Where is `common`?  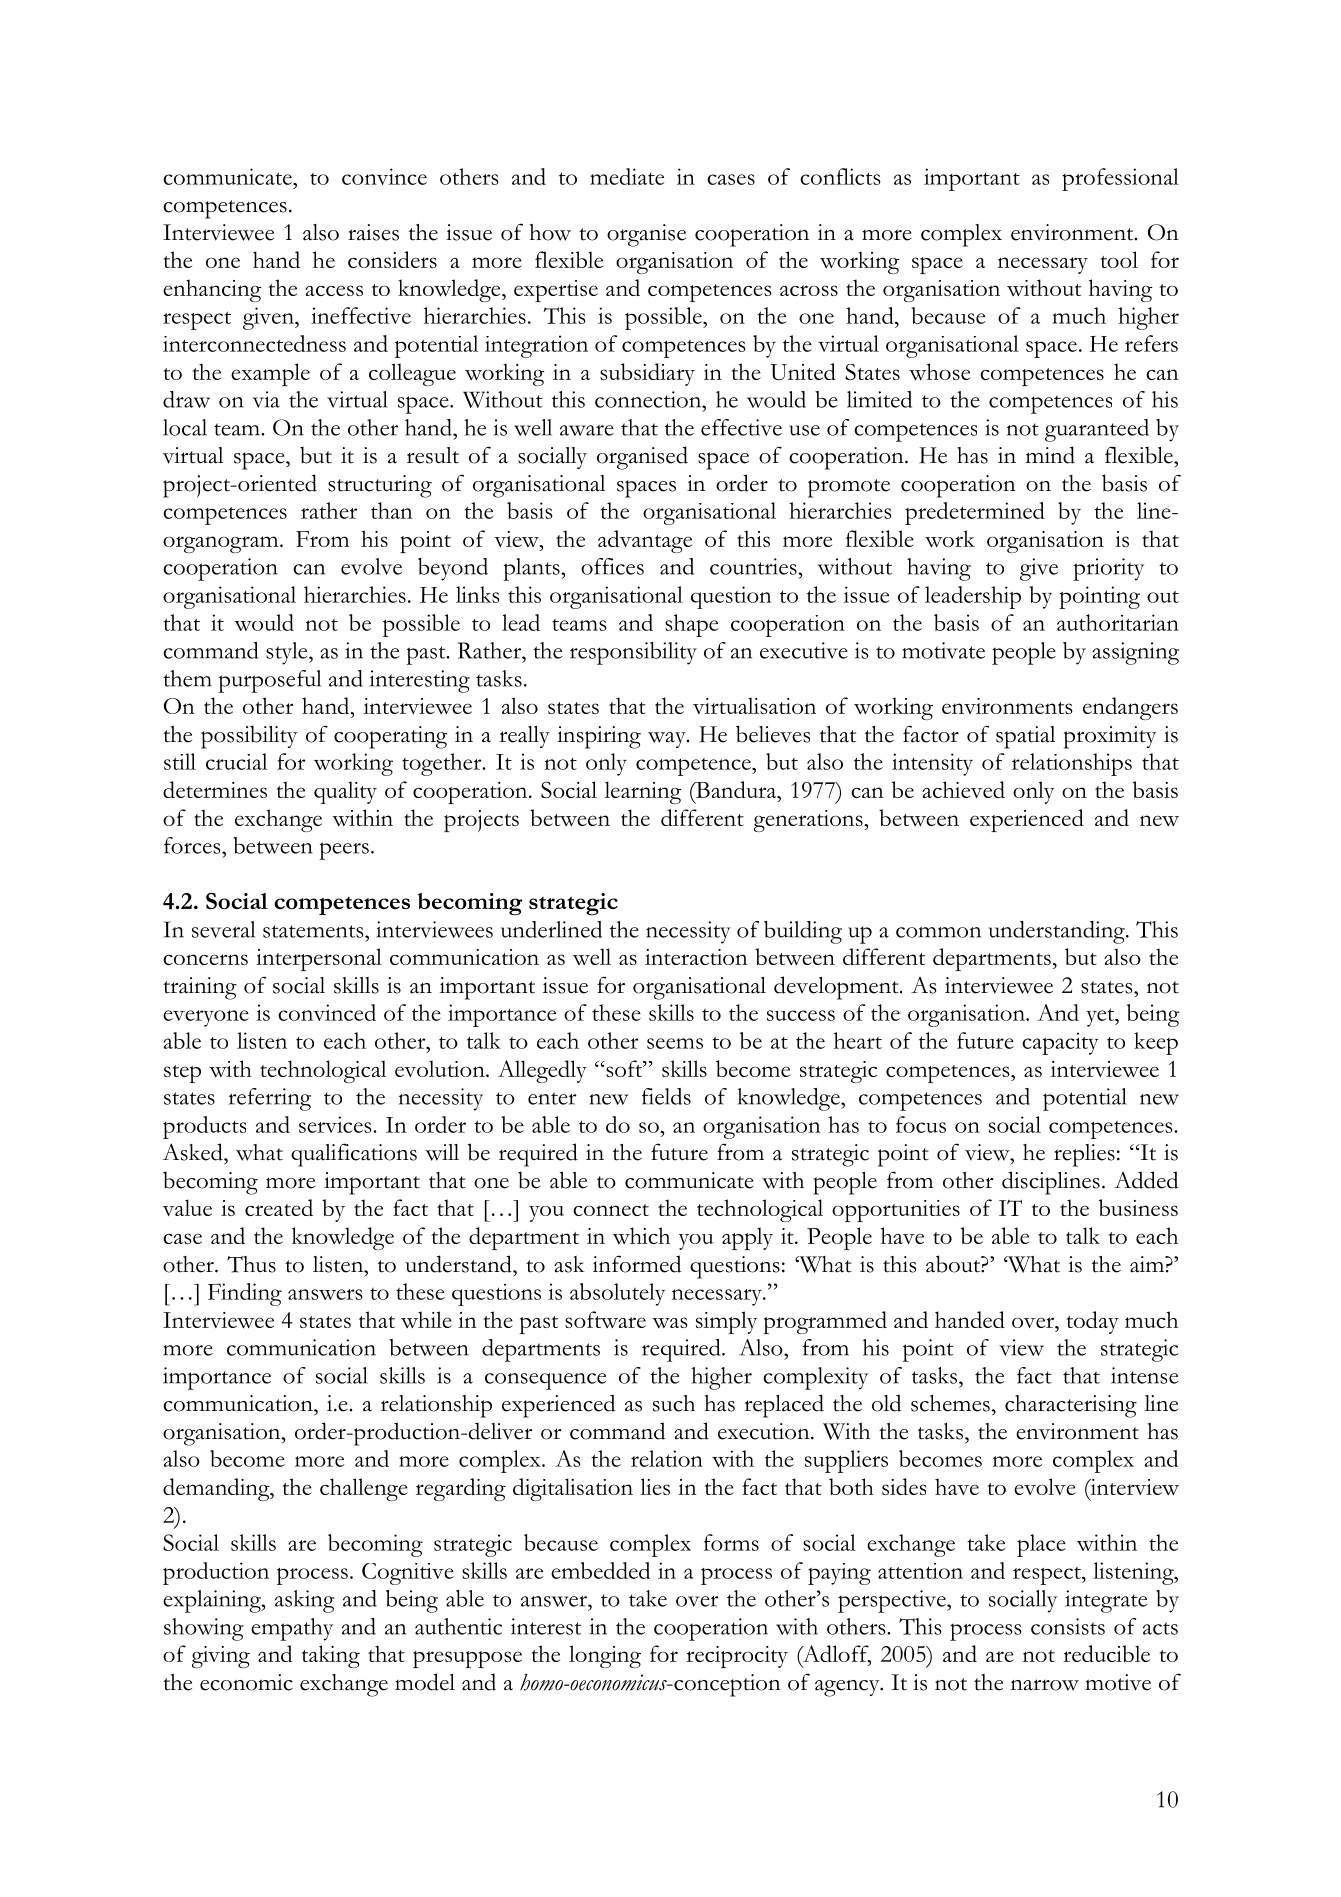 common is located at coordinates (938, 932).
